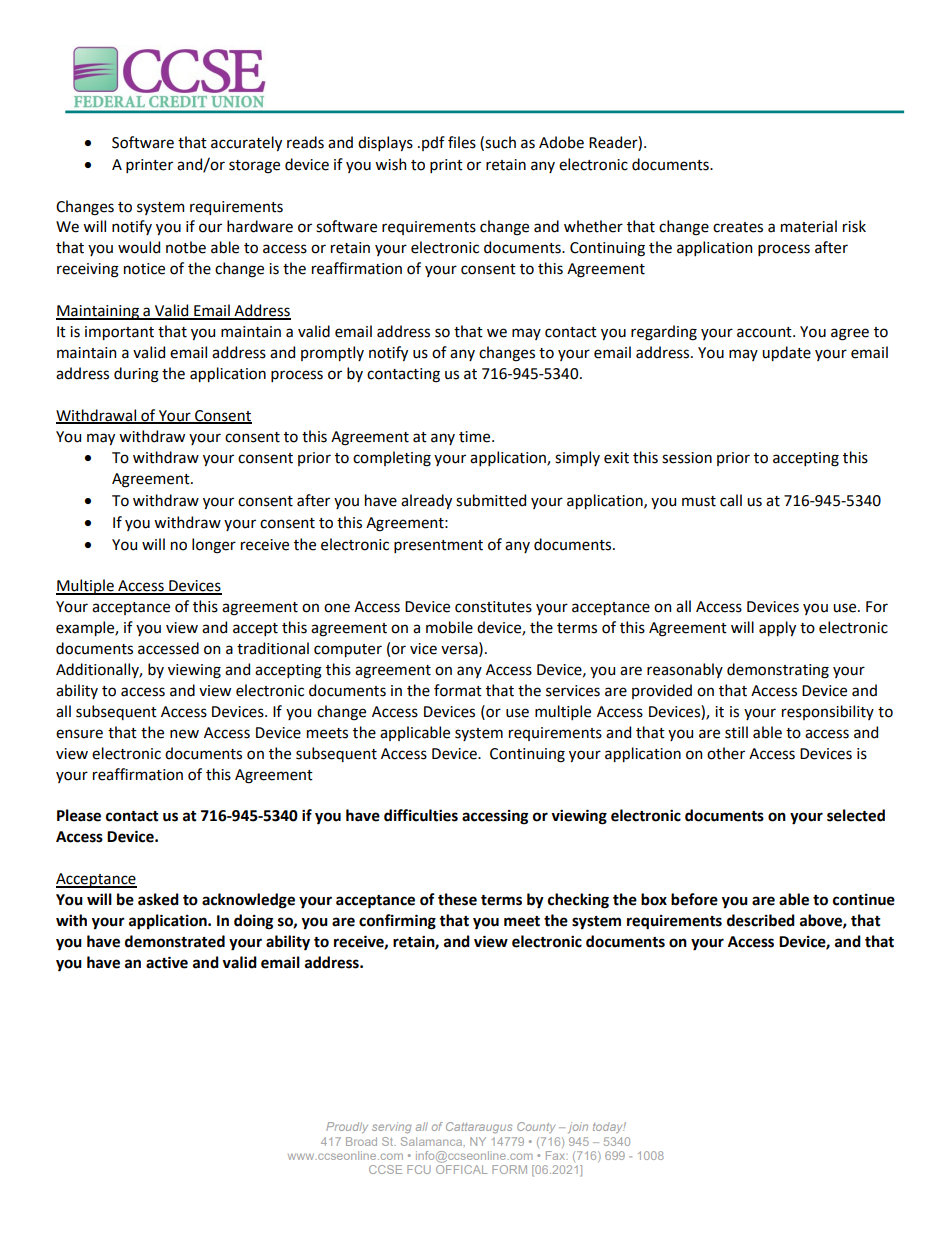  What do you see at coordinates (738, 227) in the image?
I see `creates` at bounding box center [738, 227].
